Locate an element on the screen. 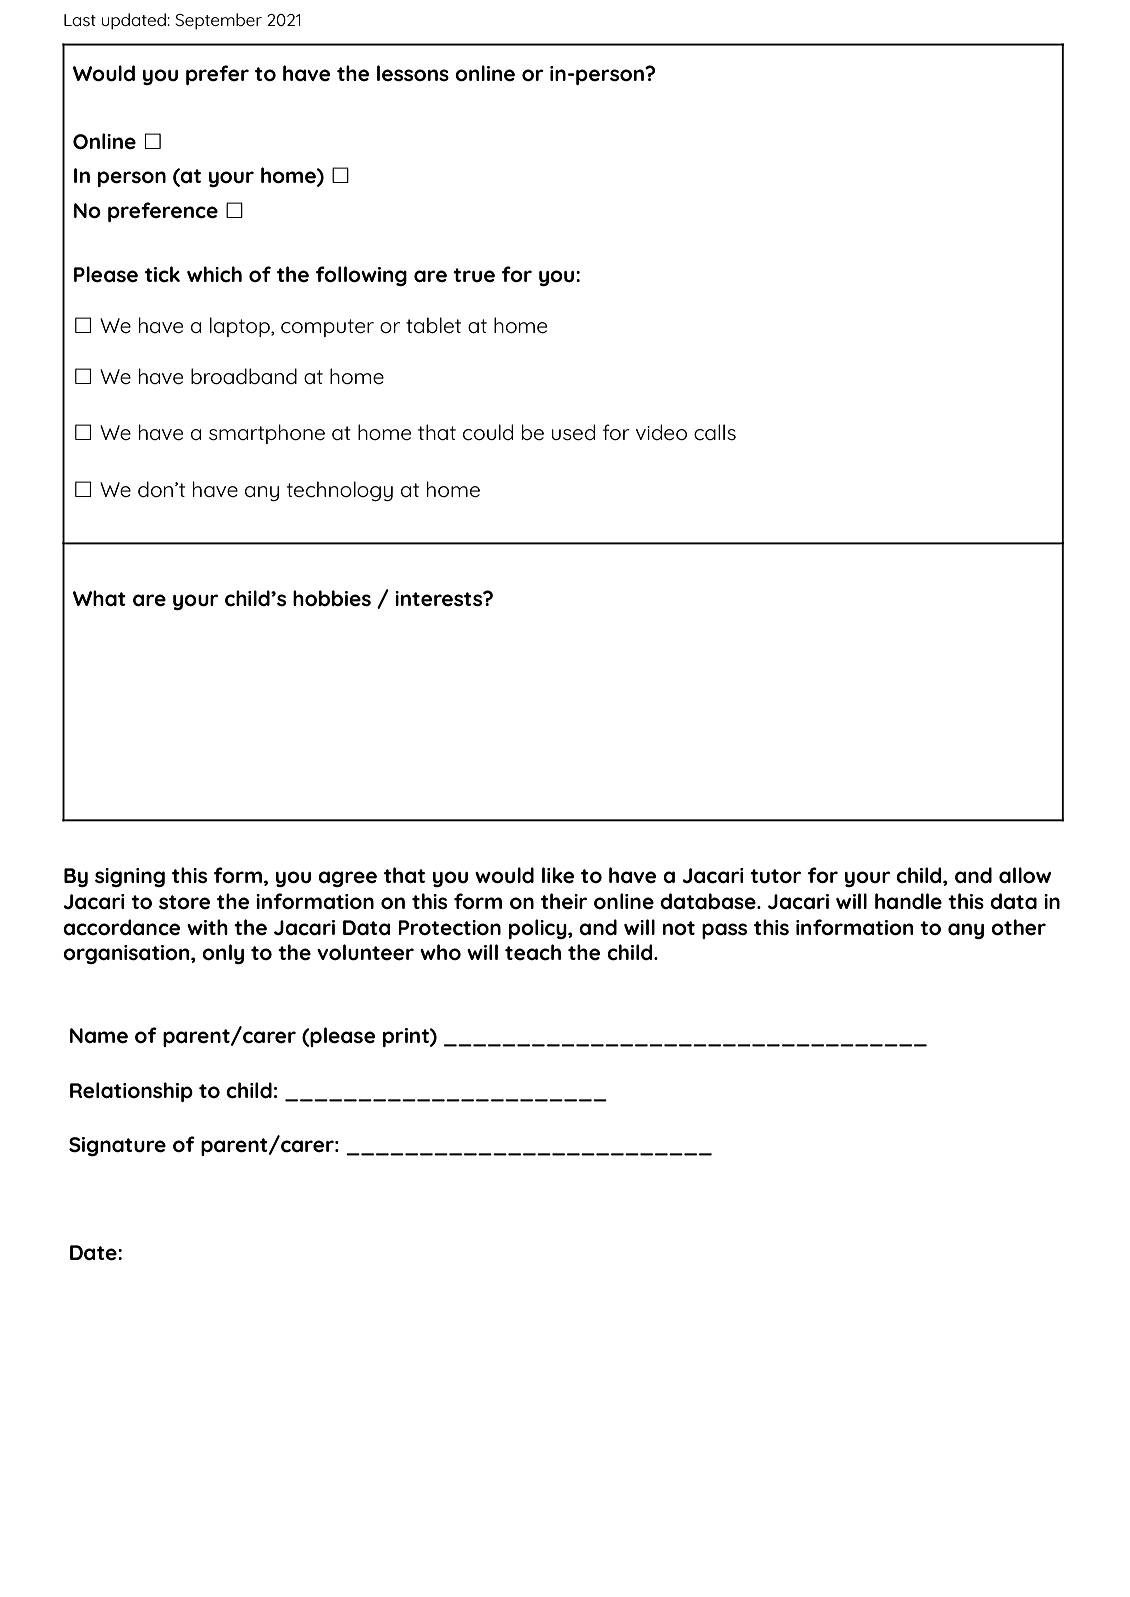 The image size is (1130, 1597). like is located at coordinates (558, 875).
